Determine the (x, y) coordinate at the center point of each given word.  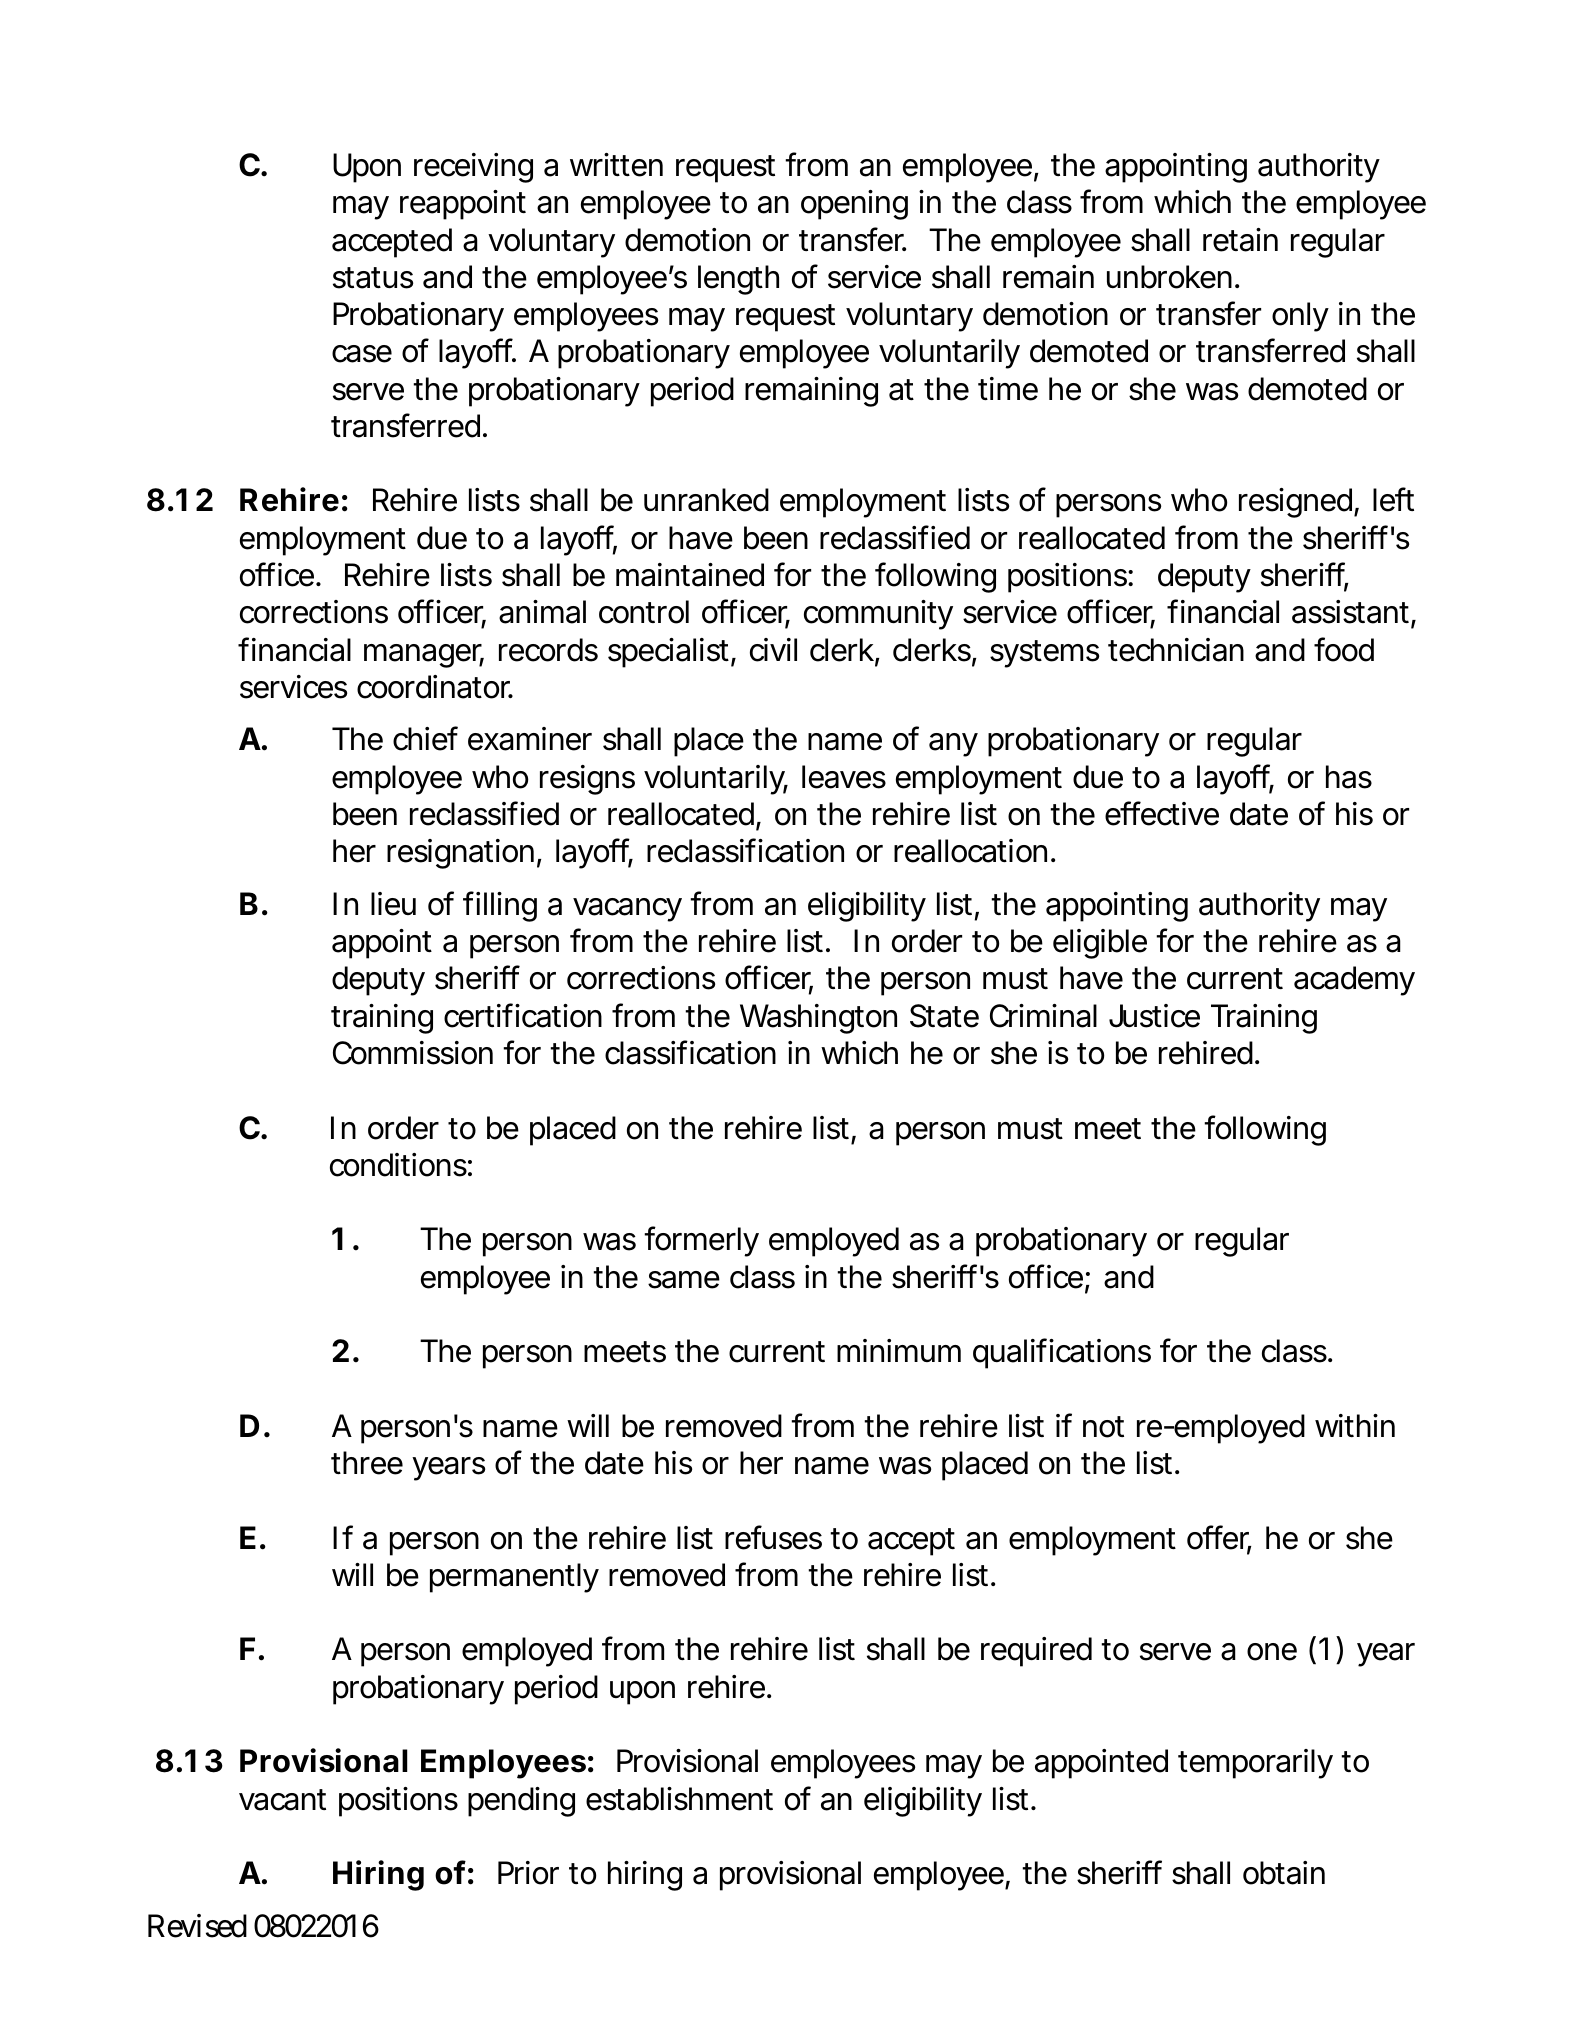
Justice (1154, 1016)
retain (1240, 240)
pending (521, 1802)
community (878, 615)
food (1344, 649)
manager (424, 656)
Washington (818, 1019)
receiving (473, 168)
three (367, 1463)
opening (854, 205)
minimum (899, 1350)
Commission (413, 1053)
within (1355, 1425)
